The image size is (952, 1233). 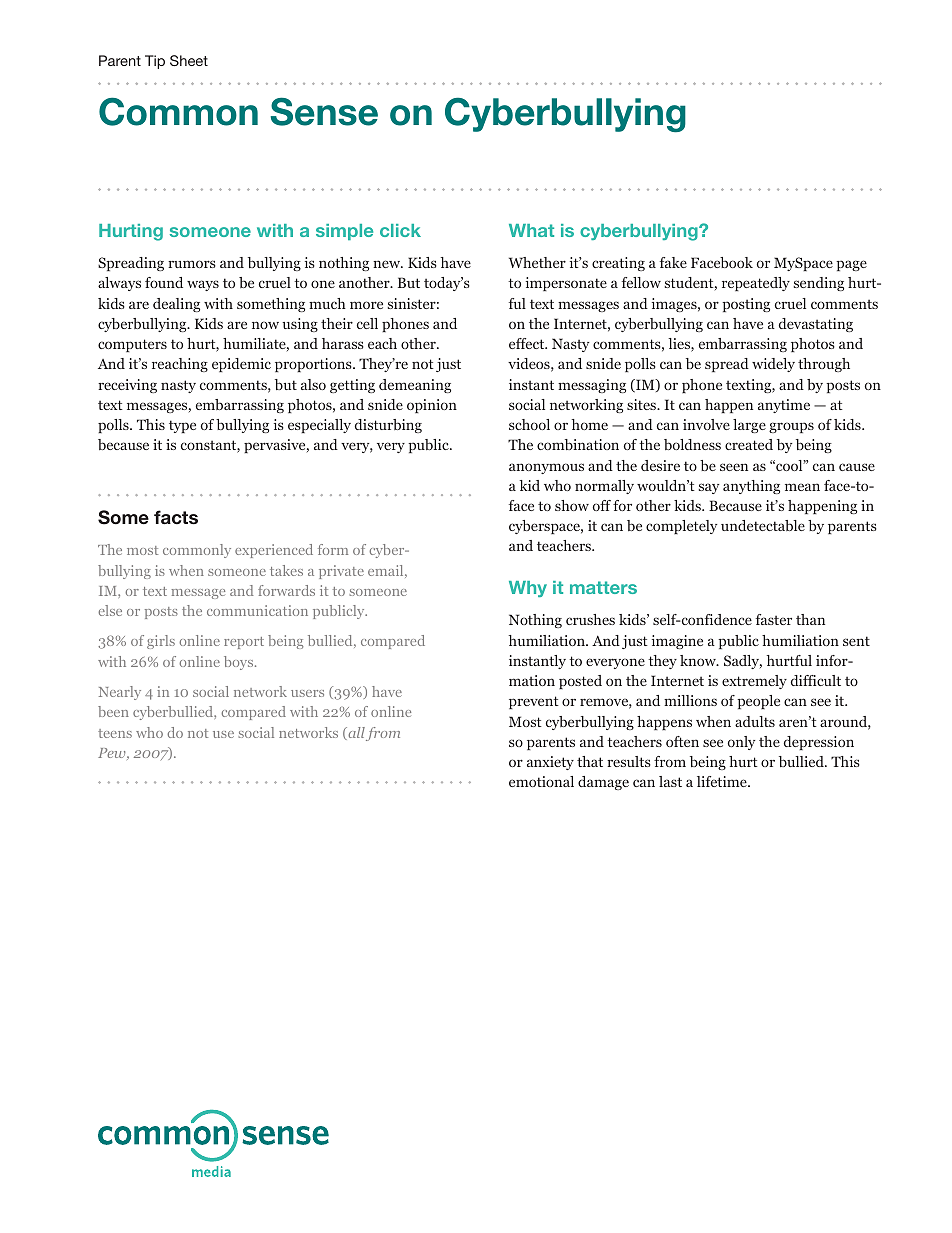 What do you see at coordinates (189, 60) in the screenshot?
I see `Sheet` at bounding box center [189, 60].
